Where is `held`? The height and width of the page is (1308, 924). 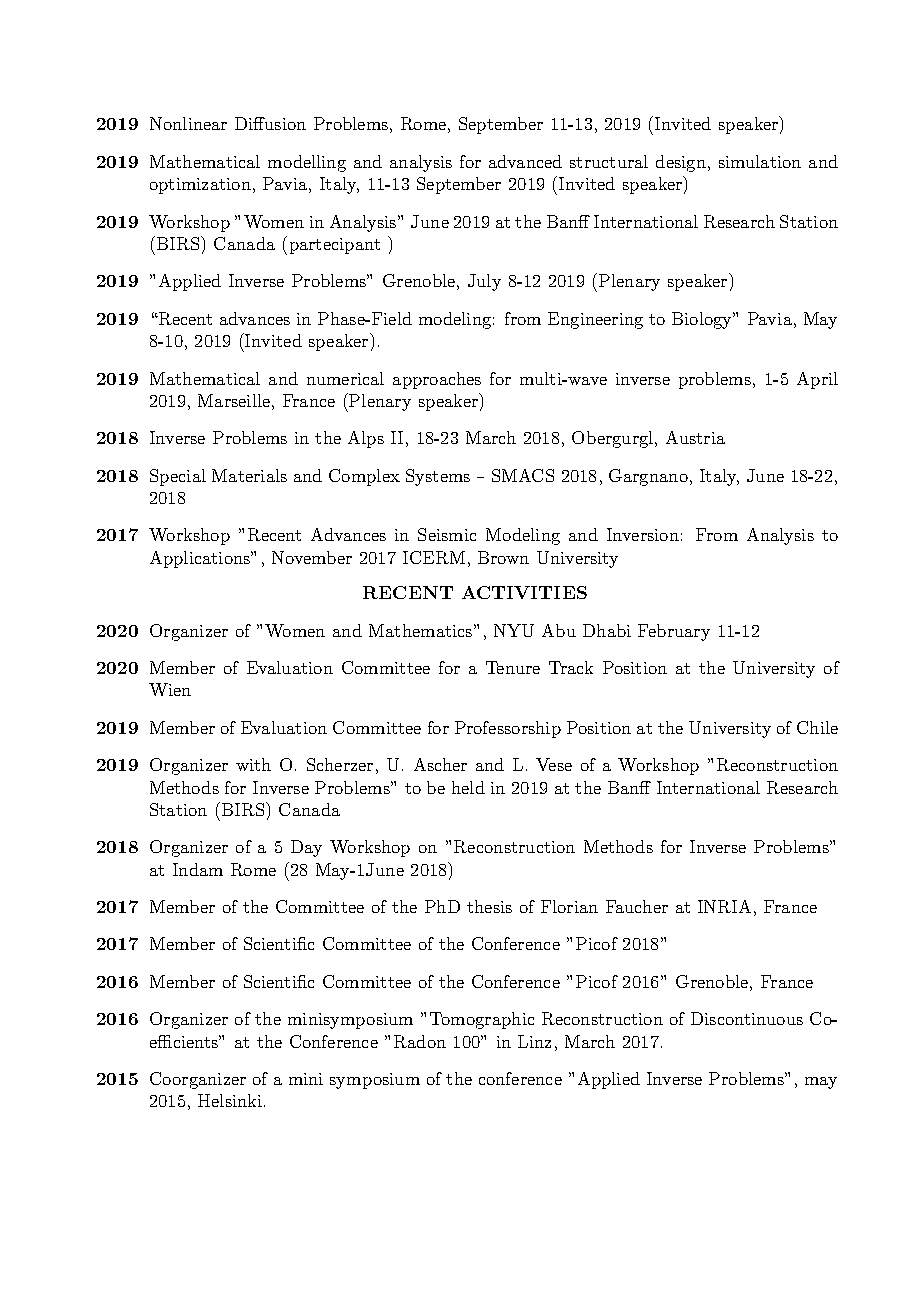 held is located at coordinates (468, 787).
